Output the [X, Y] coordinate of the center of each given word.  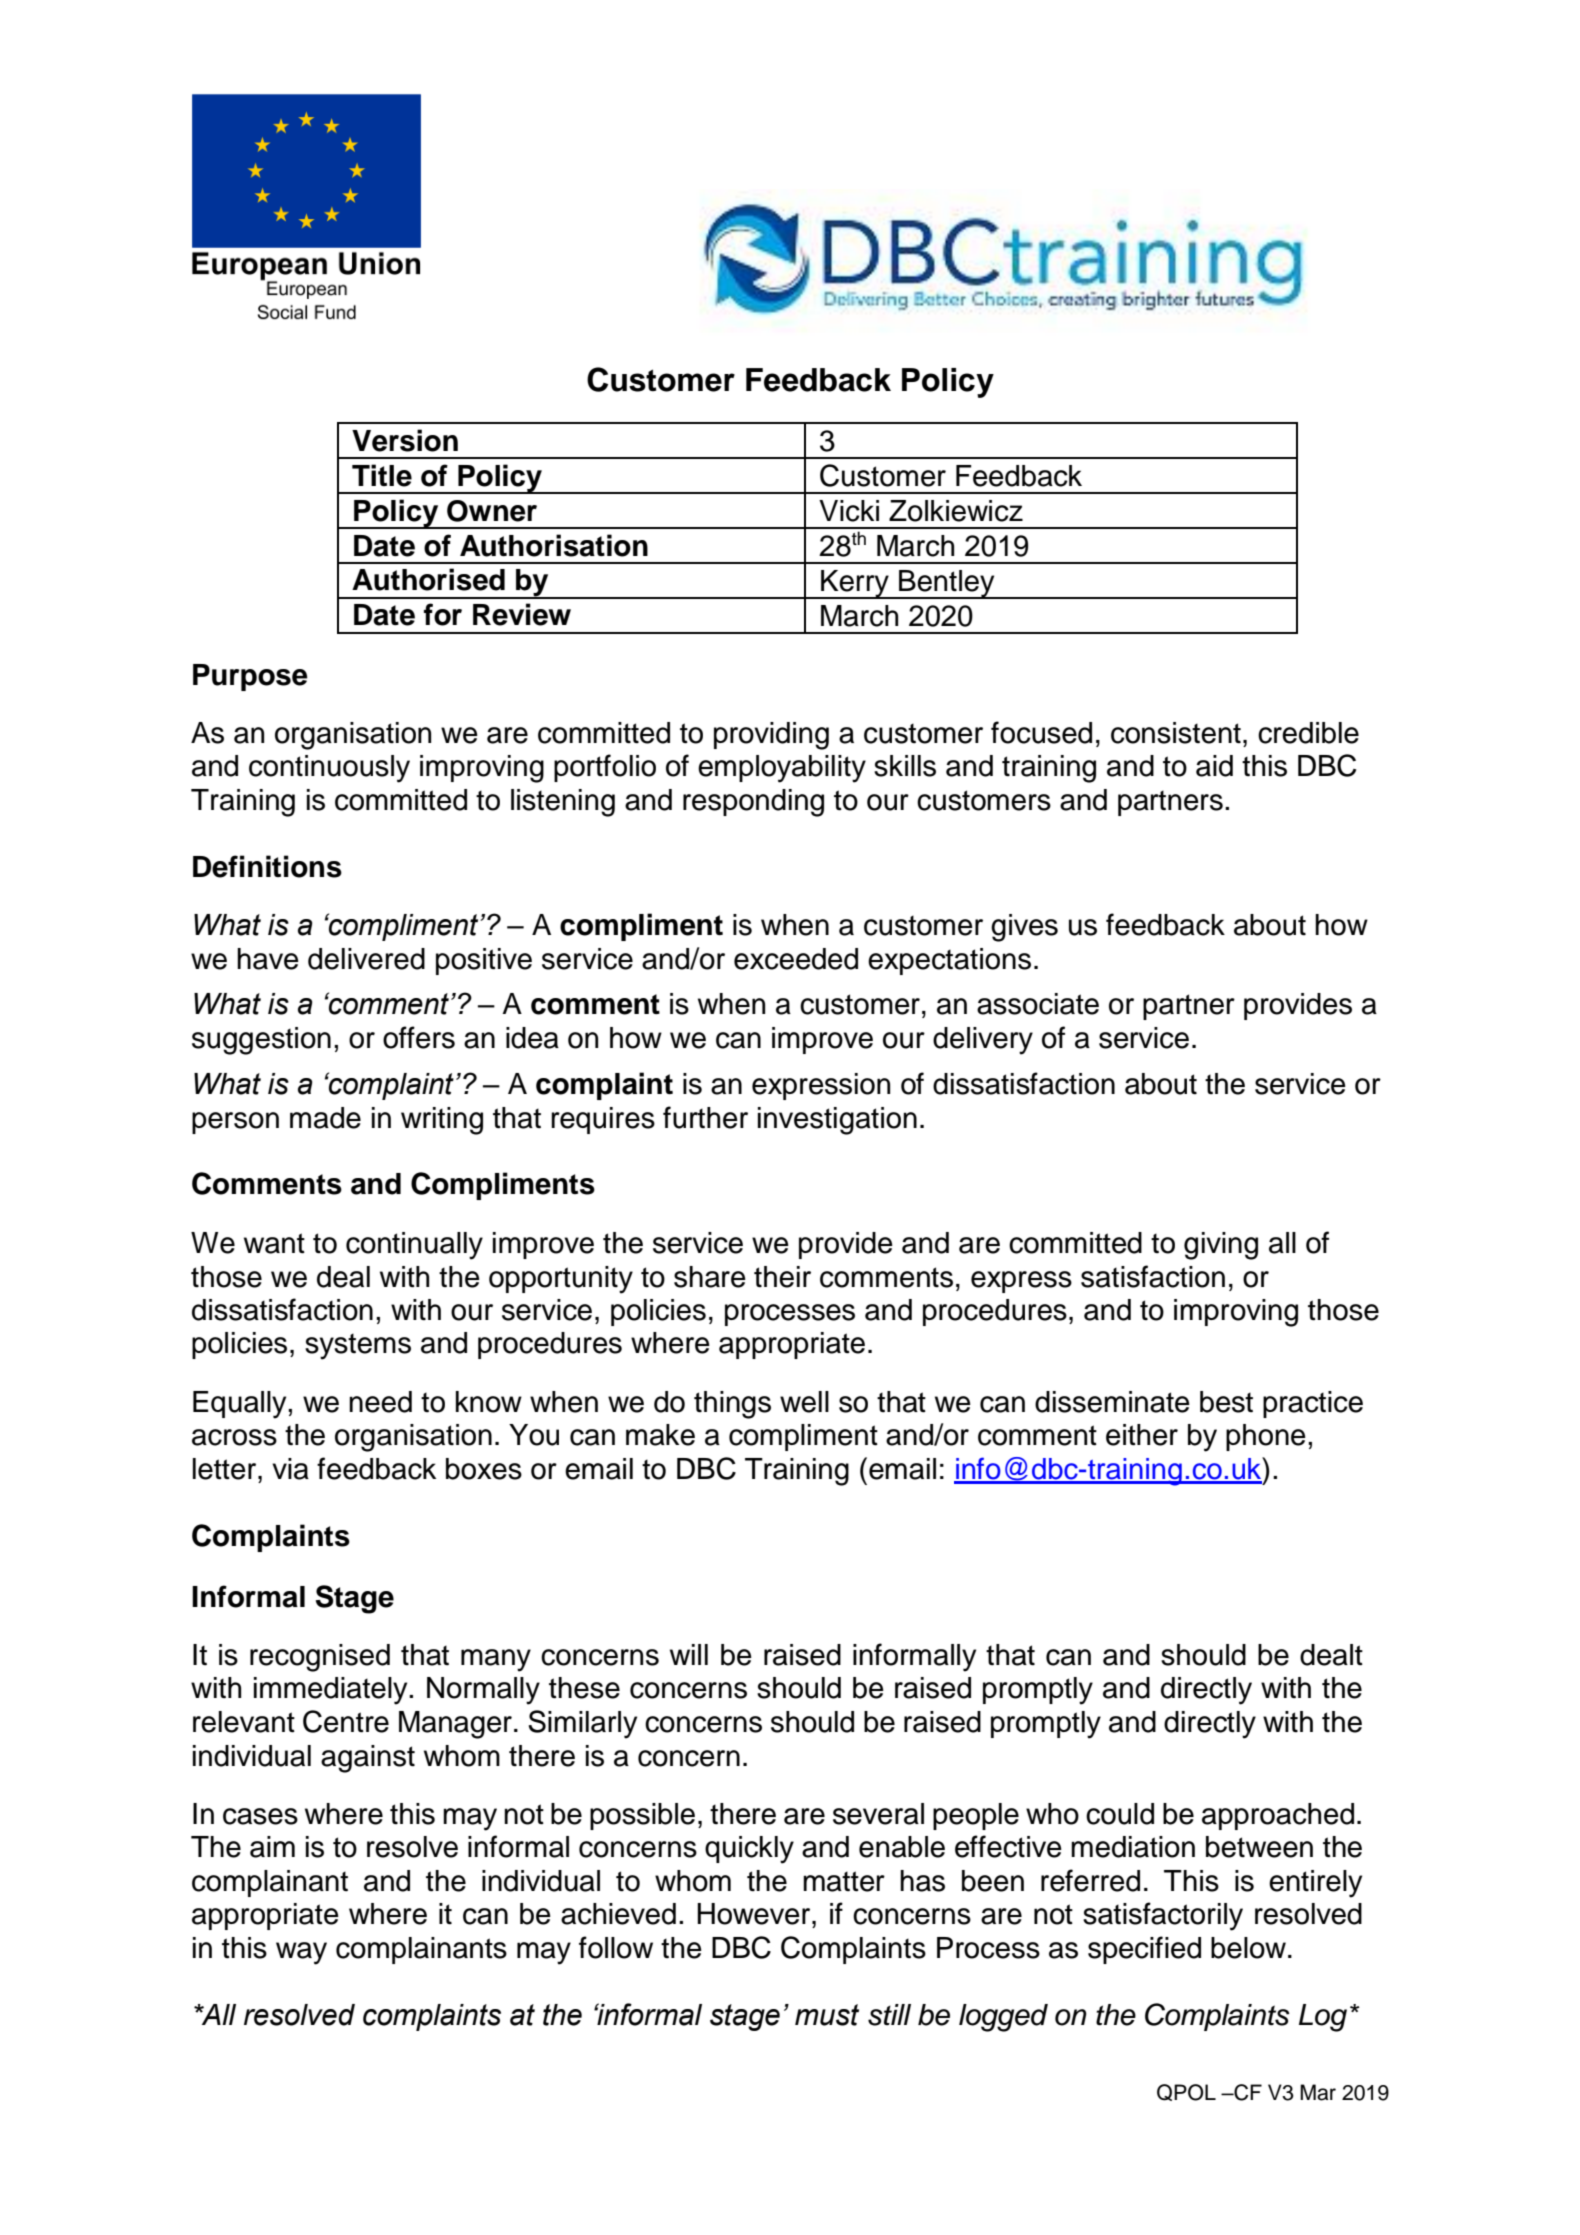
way [301, 1953]
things [732, 1405]
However [755, 1914]
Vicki [849, 511]
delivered [366, 959]
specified [1144, 1950]
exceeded [796, 959]
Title [382, 475]
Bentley [947, 584]
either [1142, 1435]
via [290, 1469]
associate [1038, 1004]
